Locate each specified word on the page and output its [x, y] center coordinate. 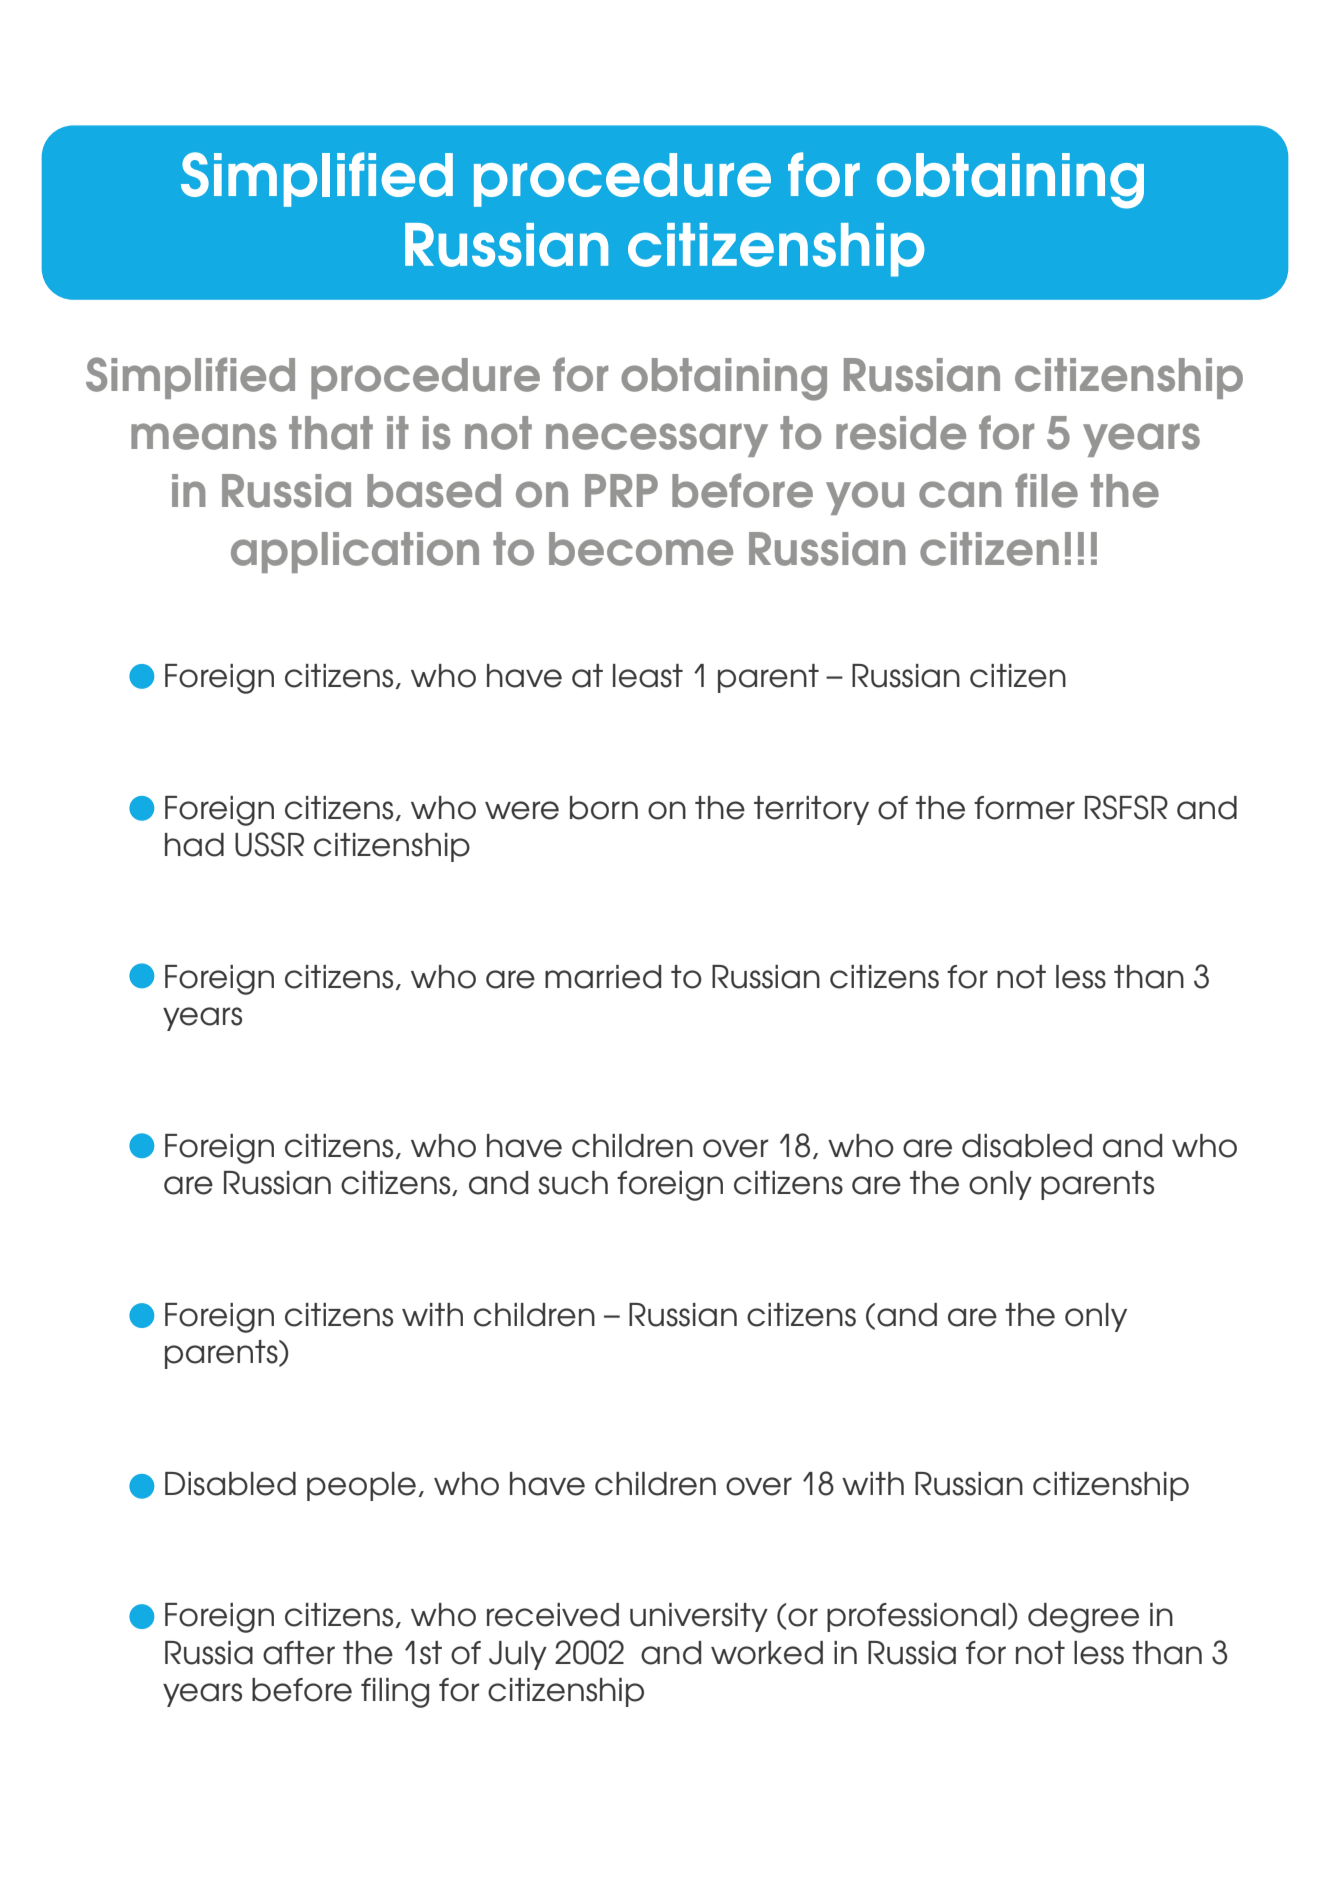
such [573, 1183]
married [603, 977]
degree [1083, 1618]
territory [811, 810]
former [1024, 808]
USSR [269, 844]
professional [916, 1617]
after [299, 1653]
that [331, 433]
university [699, 1617]
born [604, 808]
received [553, 1615]
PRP [621, 490]
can [960, 494]
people [361, 1486]
